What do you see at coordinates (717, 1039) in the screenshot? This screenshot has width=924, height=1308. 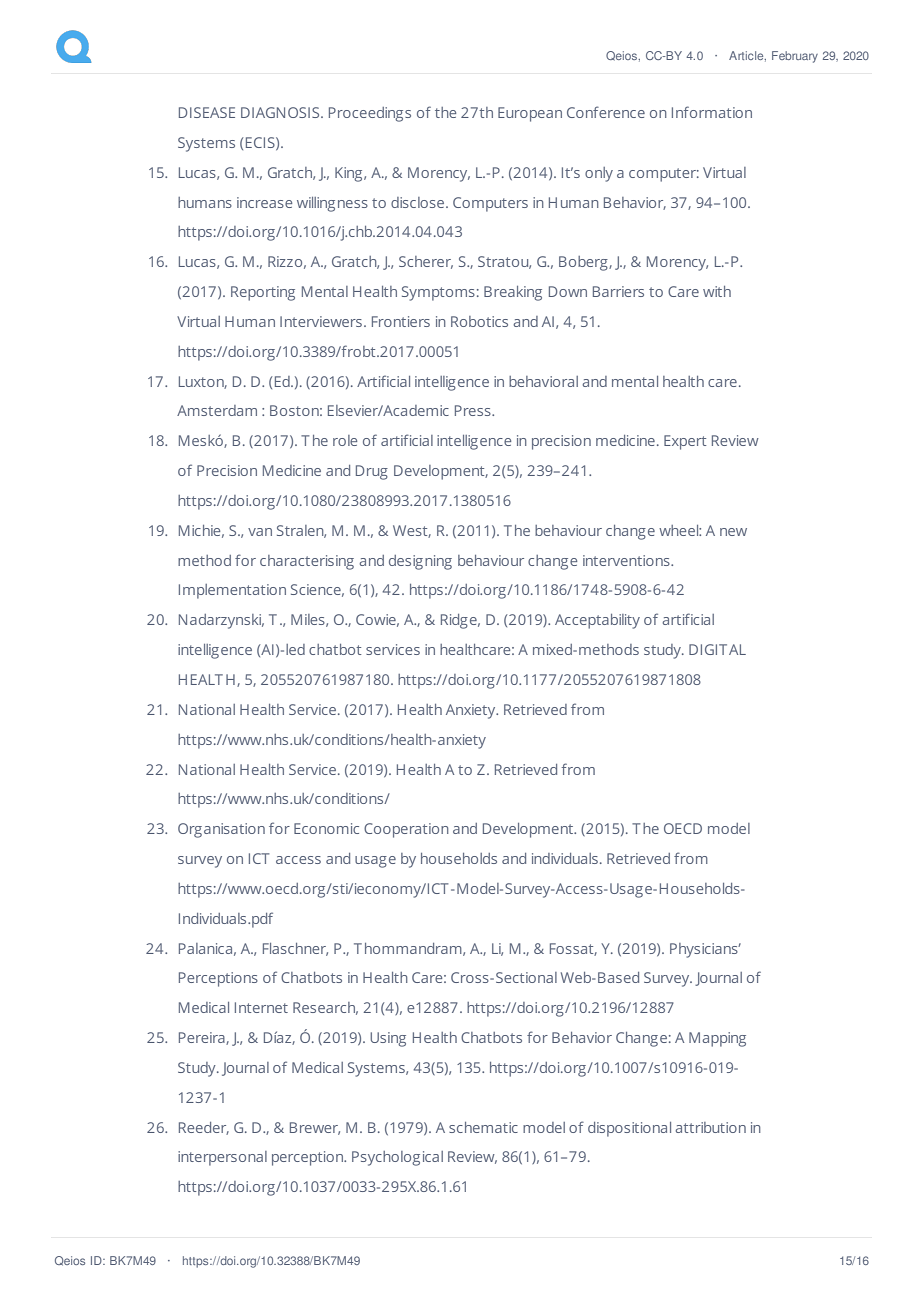 I see `Mapping` at bounding box center [717, 1039].
